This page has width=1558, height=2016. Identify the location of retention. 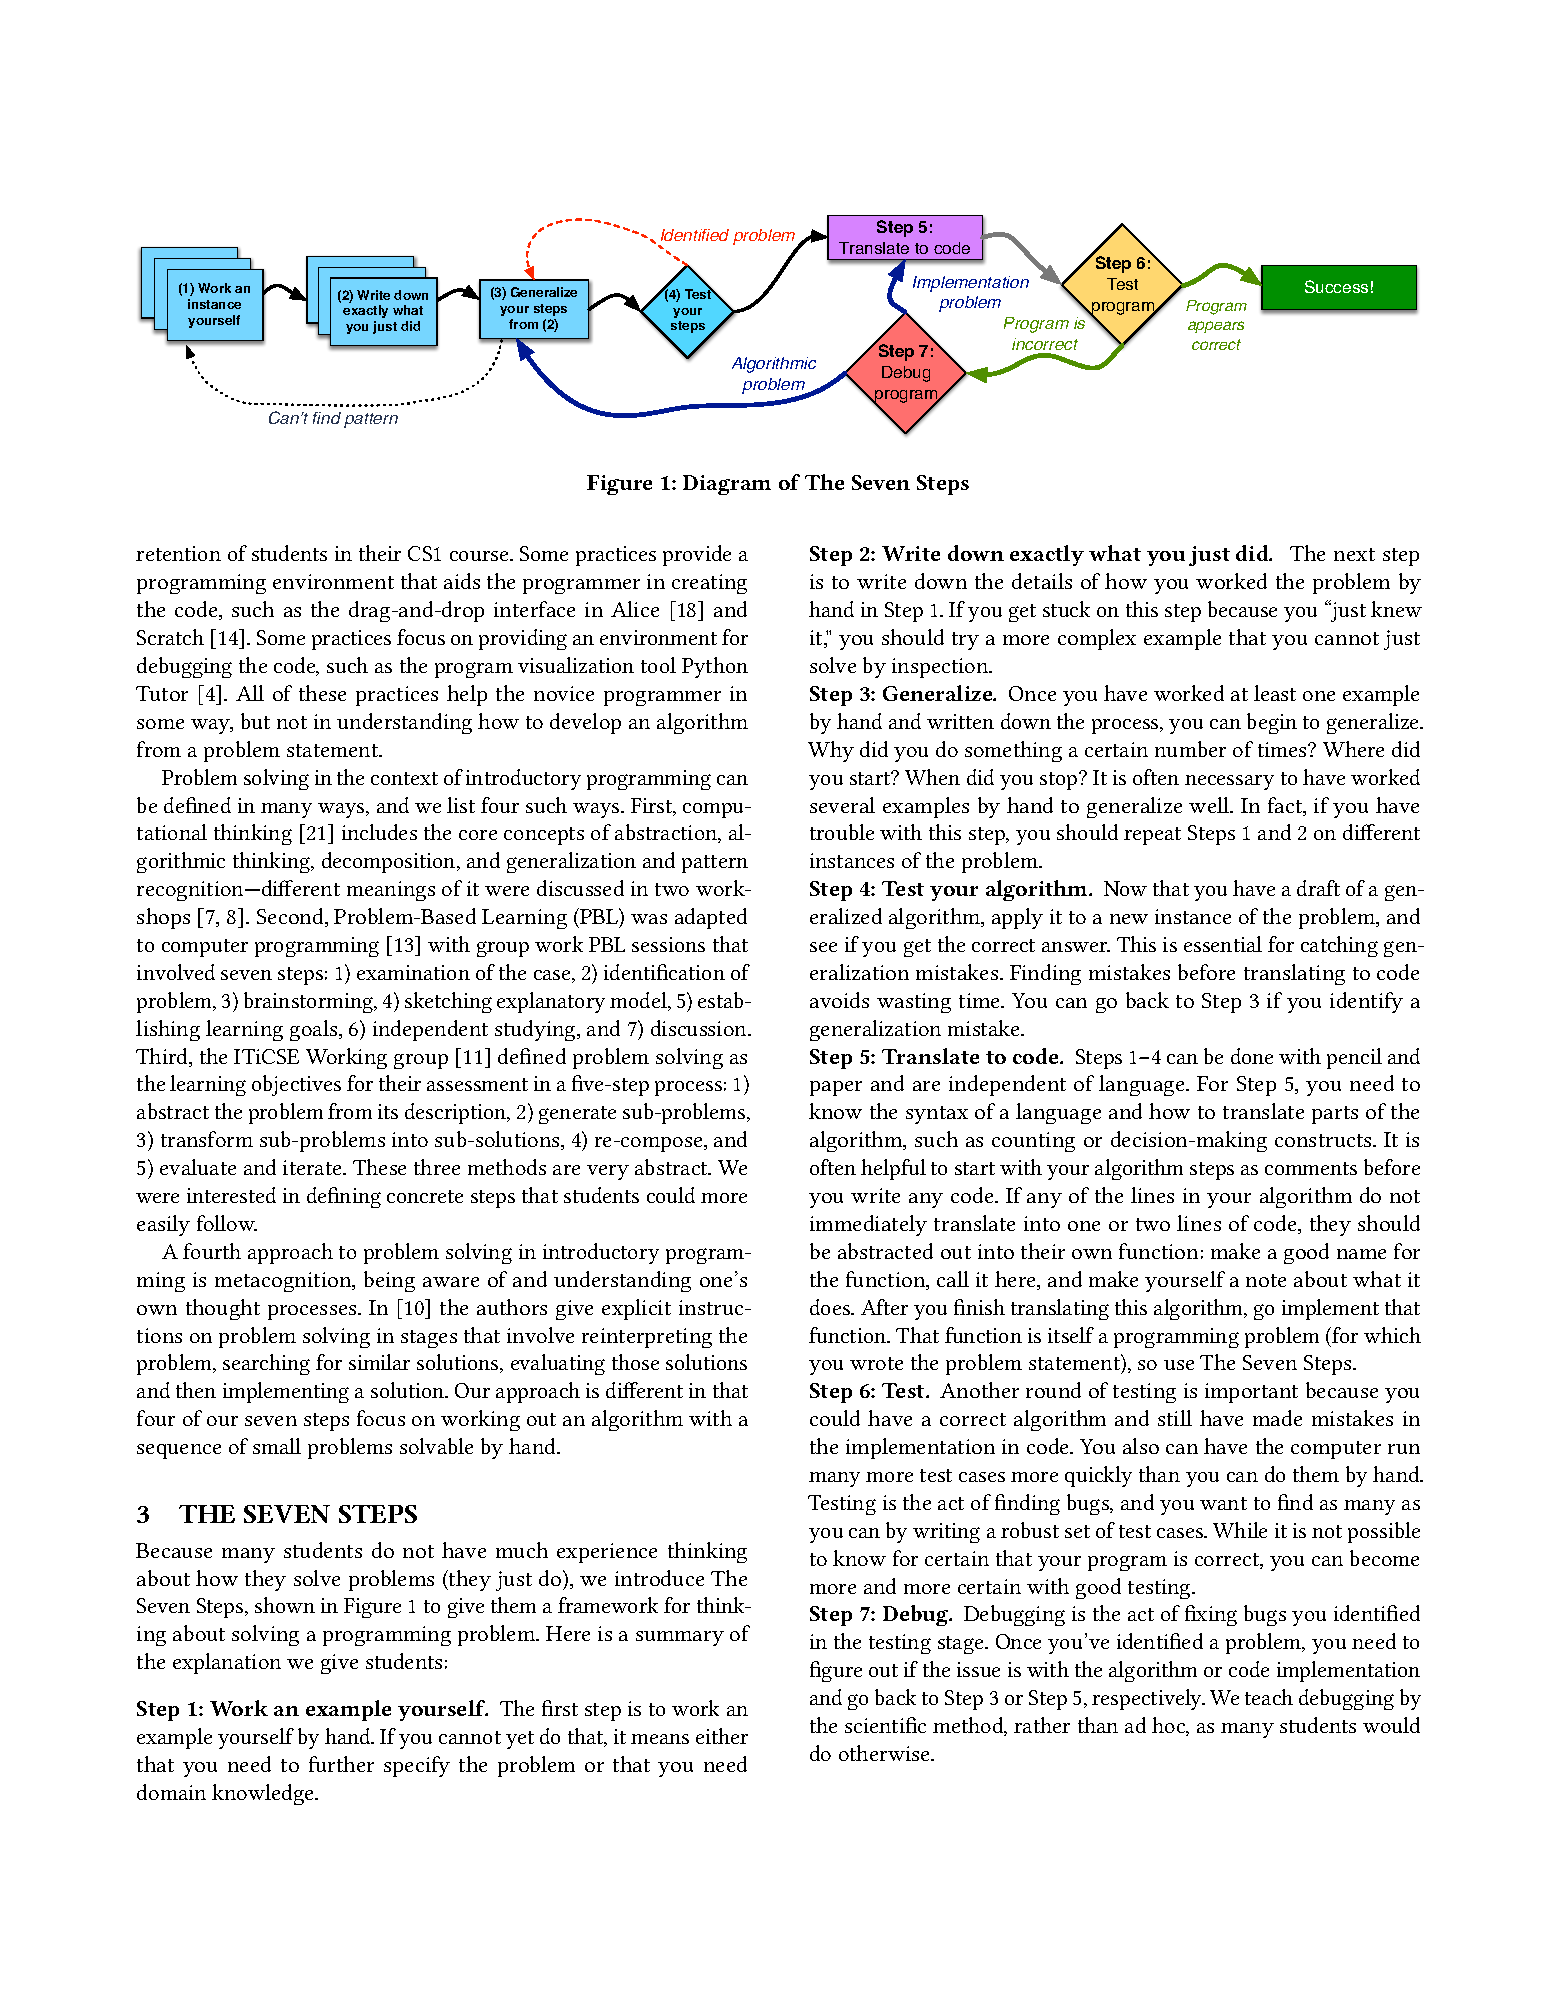
(178, 553).
